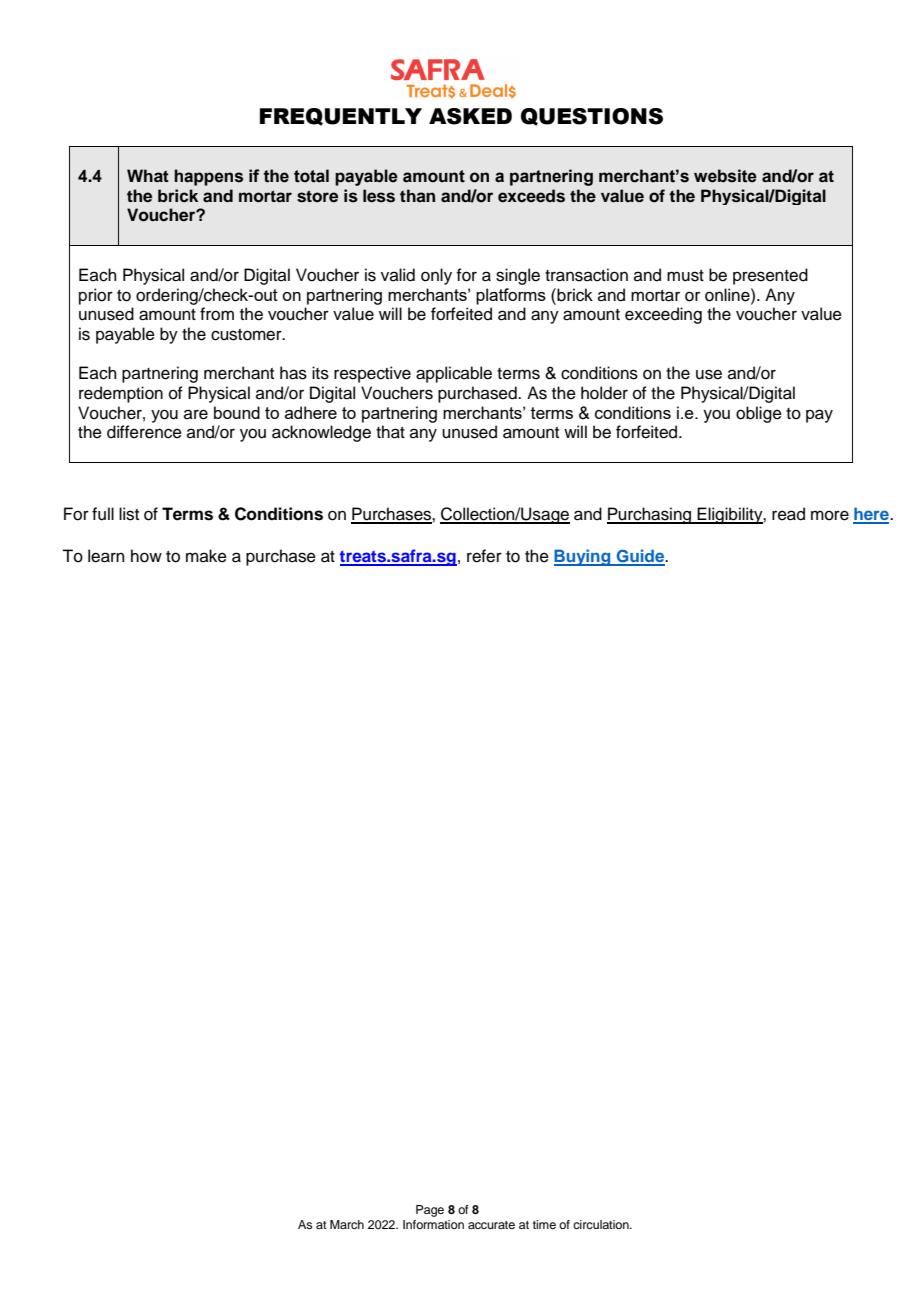  Describe the element at coordinates (206, 556) in the screenshot. I see `make` at that location.
